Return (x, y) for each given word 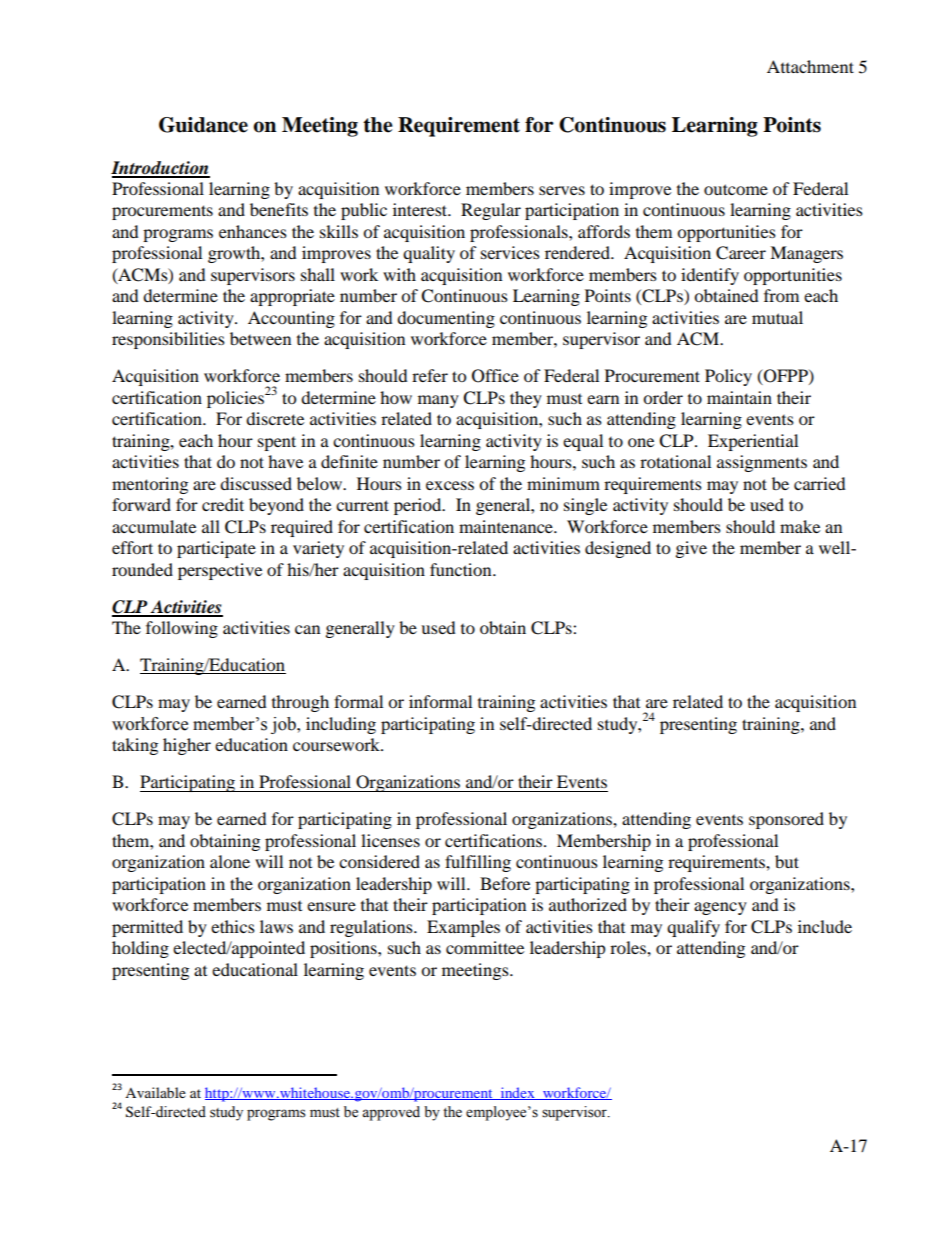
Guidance (203, 125)
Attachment (810, 66)
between (260, 338)
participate (216, 549)
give (691, 549)
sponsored (786, 820)
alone (230, 861)
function (462, 569)
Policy (728, 377)
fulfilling (478, 863)
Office (495, 376)
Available (155, 1092)
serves (562, 190)
